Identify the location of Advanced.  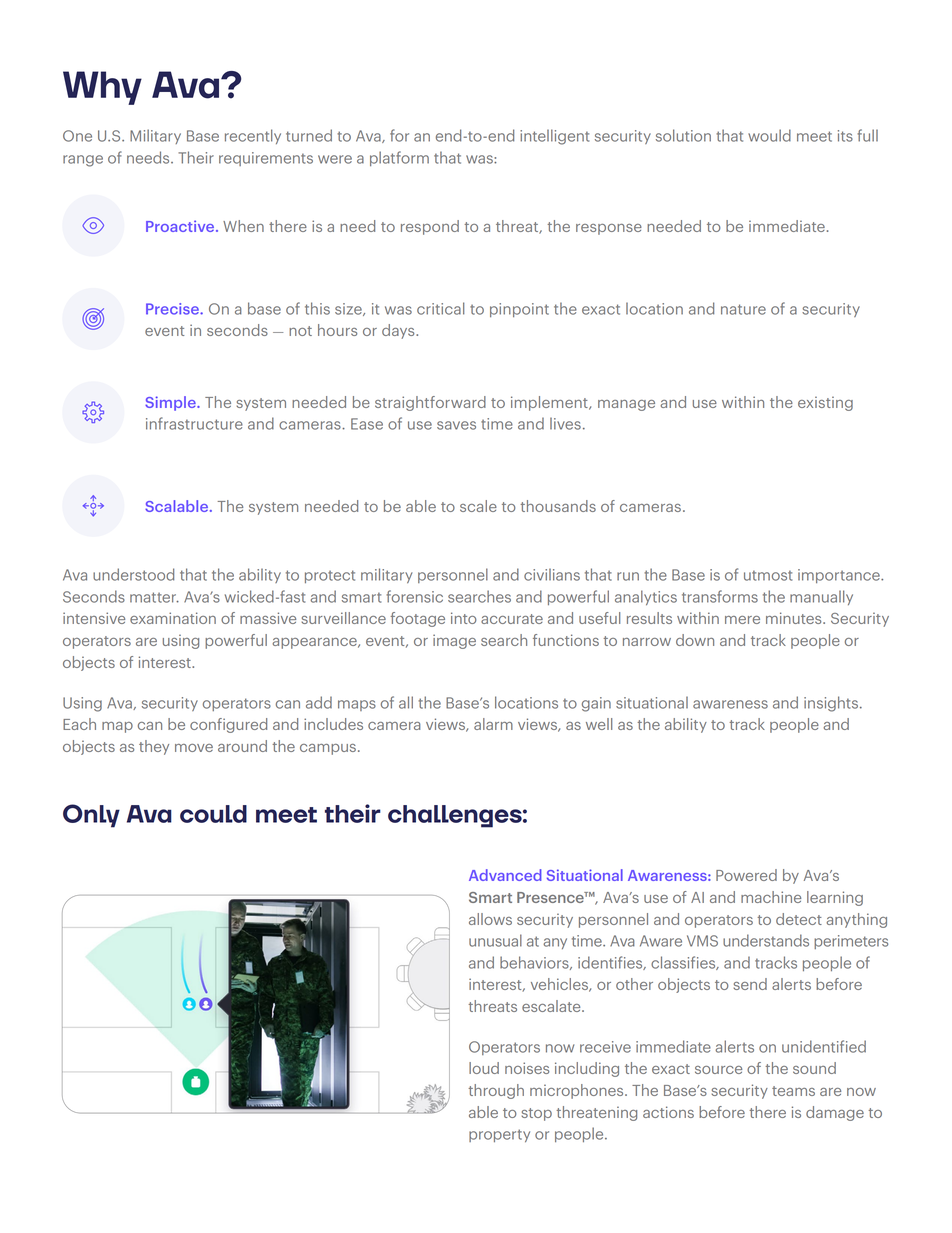
(505, 875).
